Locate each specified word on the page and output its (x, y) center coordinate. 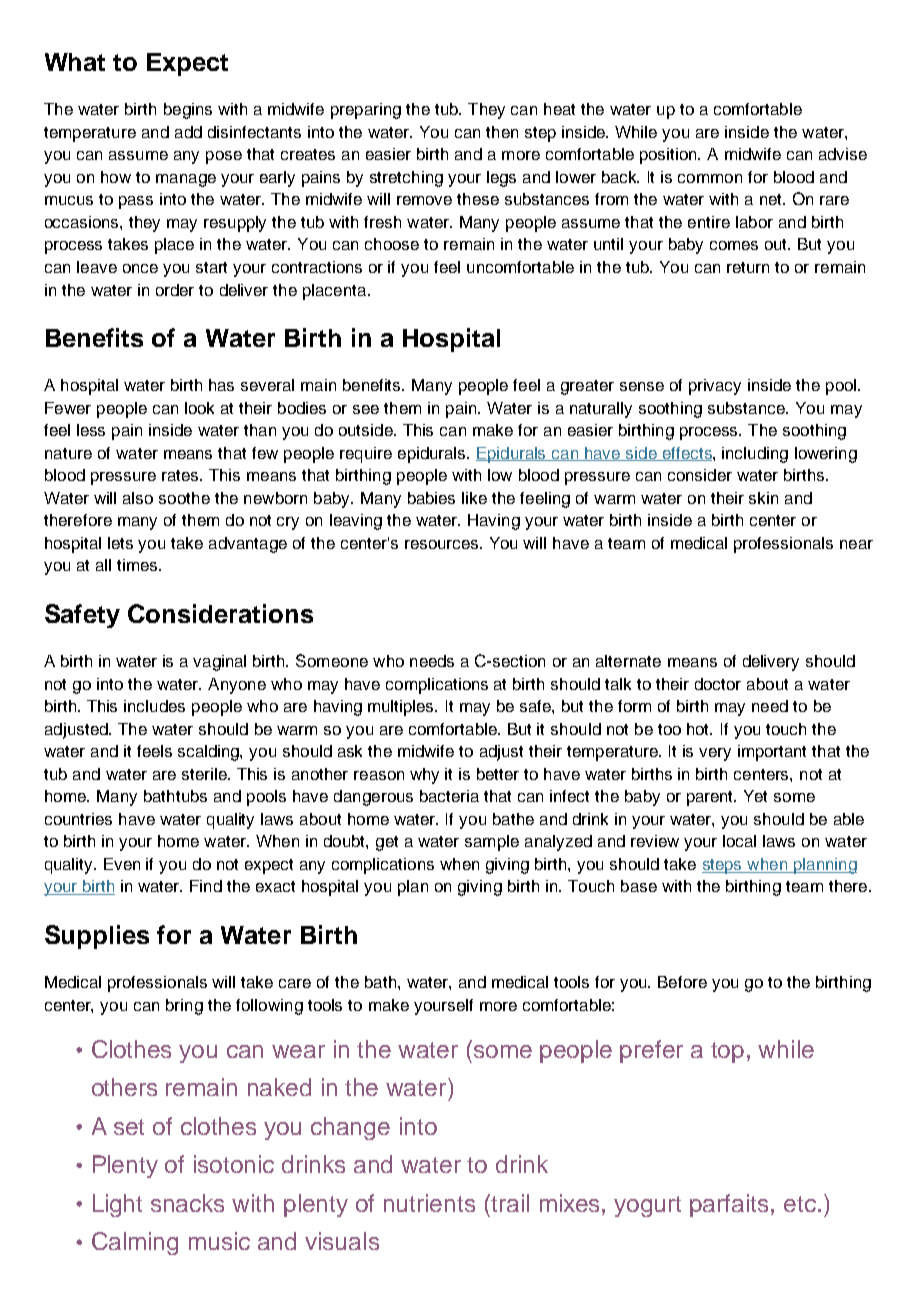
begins (188, 111)
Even (122, 864)
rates (181, 475)
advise (843, 154)
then (502, 132)
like (474, 498)
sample (492, 843)
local (739, 841)
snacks (187, 1203)
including (755, 455)
